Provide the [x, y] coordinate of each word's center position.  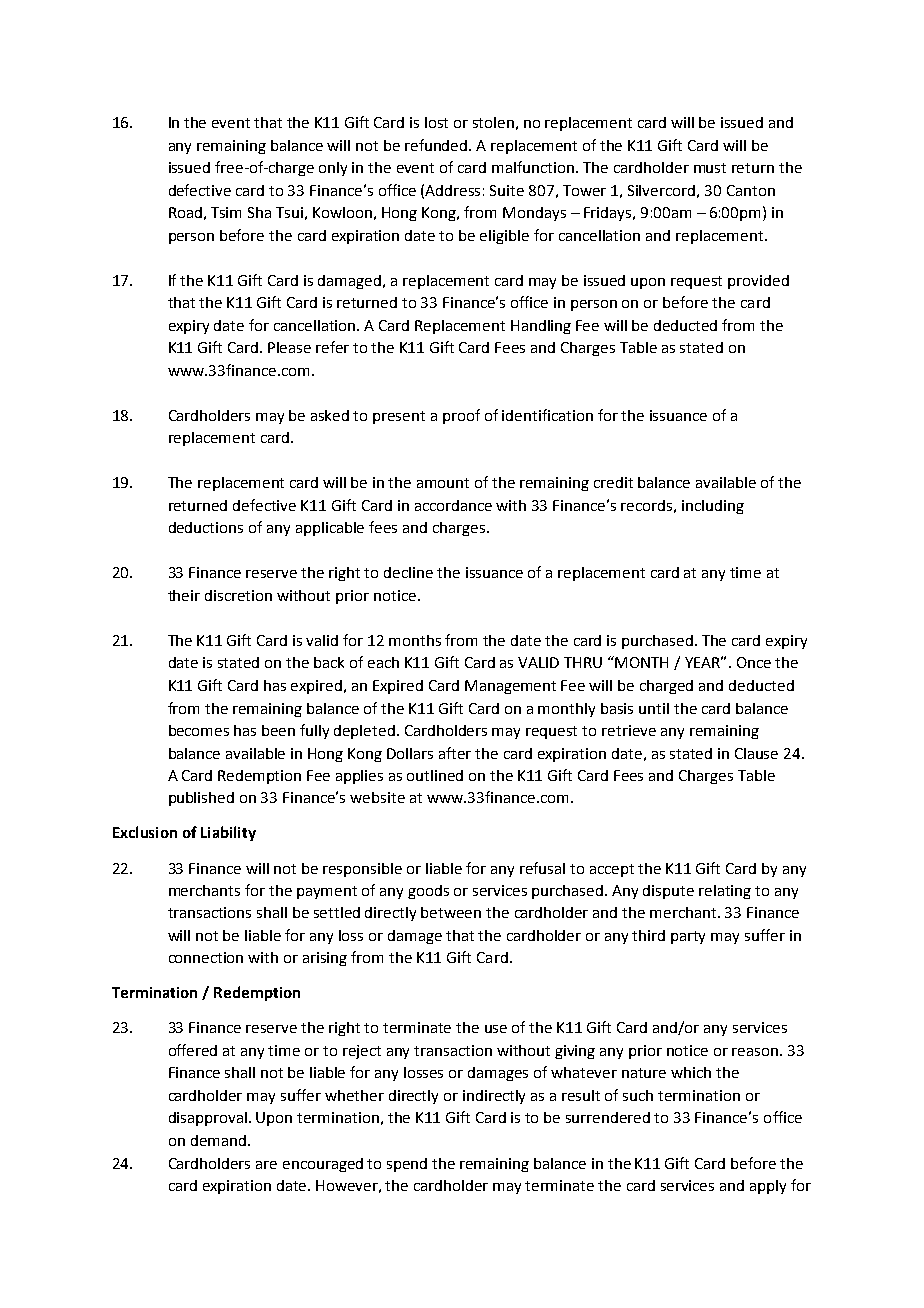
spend [407, 1165]
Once [754, 662]
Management [510, 687]
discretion [238, 595]
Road [185, 212]
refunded [437, 145]
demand [218, 1140]
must [710, 168]
